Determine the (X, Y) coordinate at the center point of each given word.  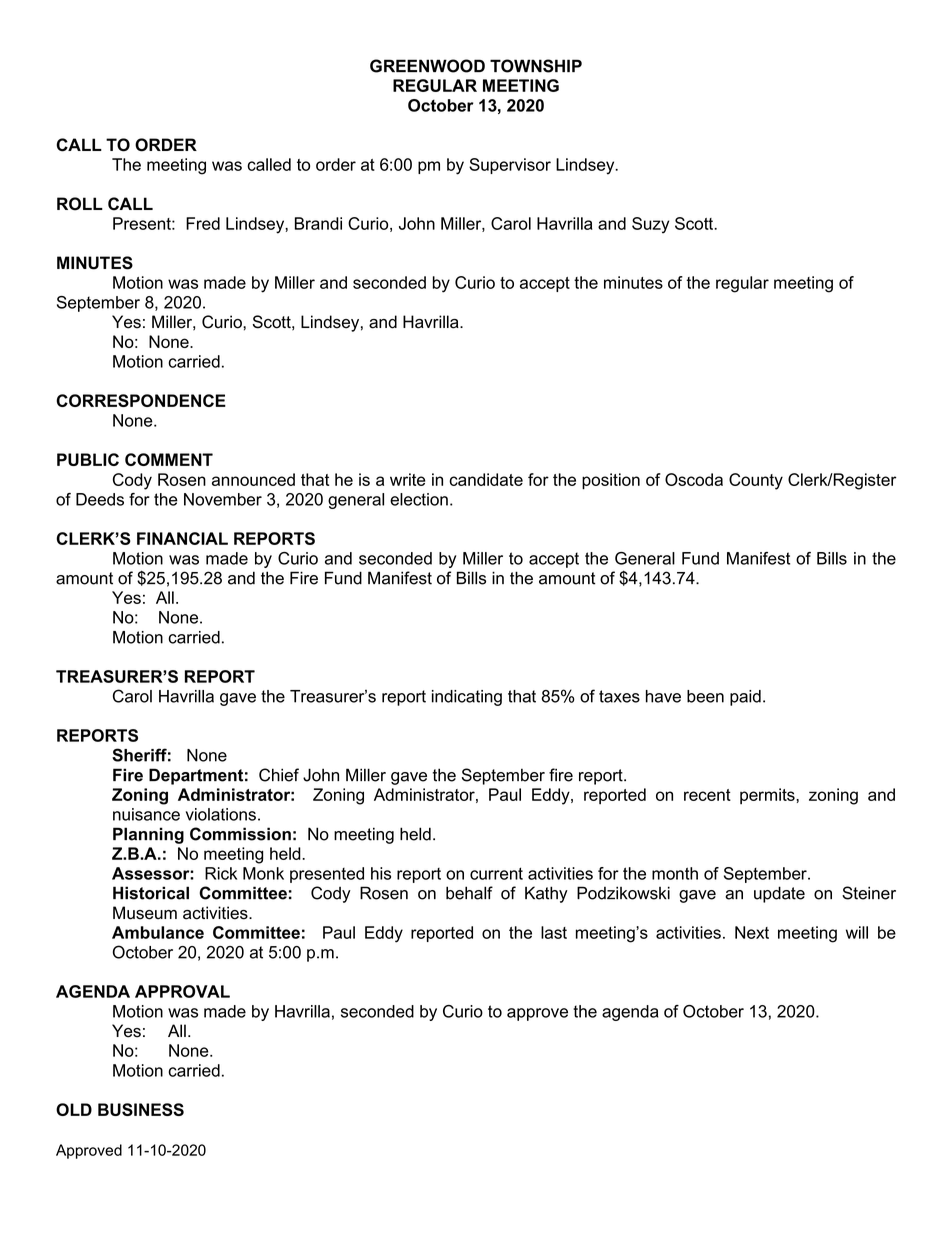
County (756, 481)
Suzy (650, 225)
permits (768, 796)
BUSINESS (141, 1109)
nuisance (146, 814)
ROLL (80, 204)
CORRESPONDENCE (141, 400)
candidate (486, 479)
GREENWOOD (427, 66)
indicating (467, 698)
